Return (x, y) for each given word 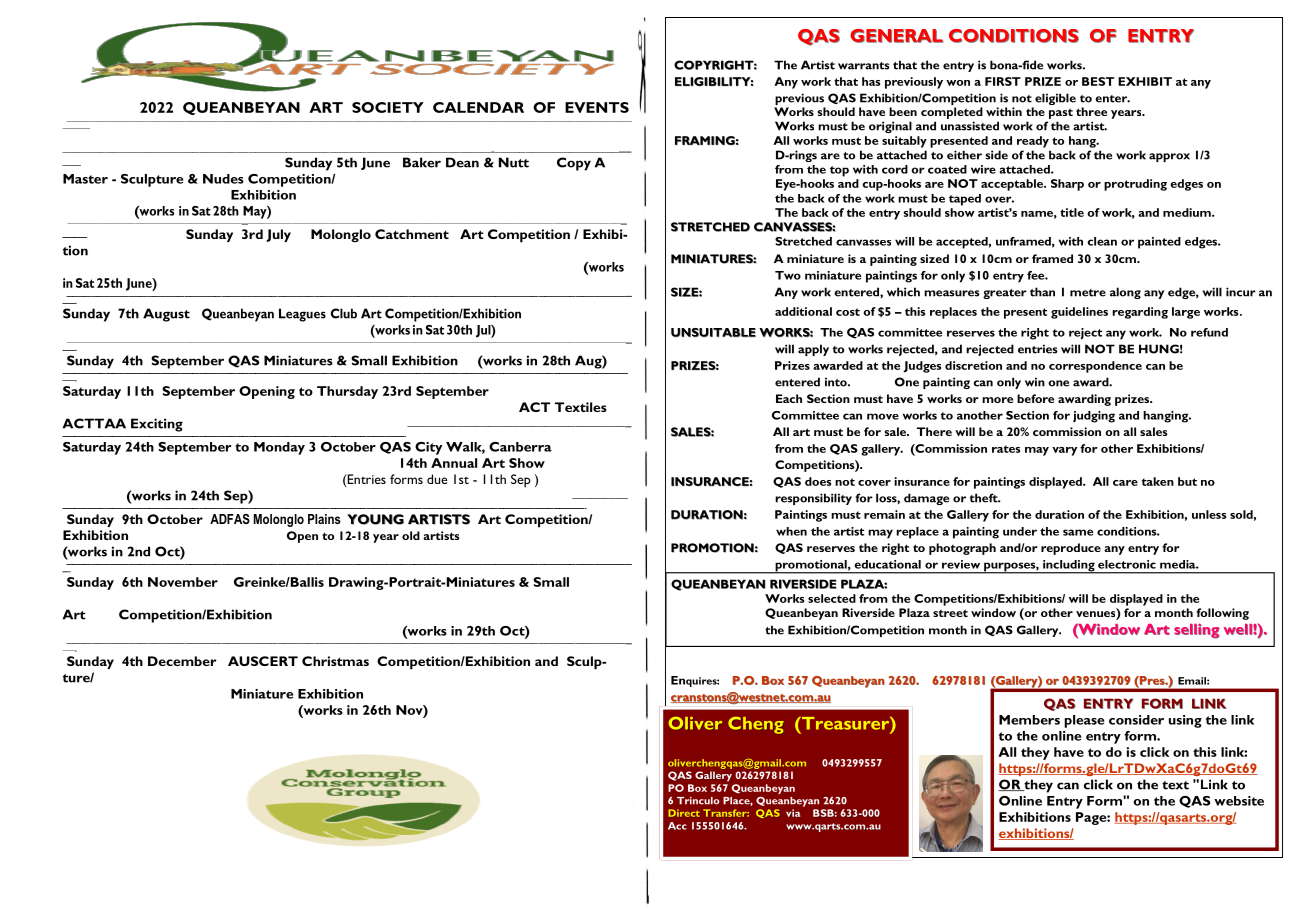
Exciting (157, 425)
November (183, 582)
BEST (1098, 81)
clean (1102, 241)
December (182, 661)
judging (1094, 417)
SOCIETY (388, 107)
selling (1197, 631)
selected (832, 598)
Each (789, 398)
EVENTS (597, 107)
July (278, 235)
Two (788, 275)
